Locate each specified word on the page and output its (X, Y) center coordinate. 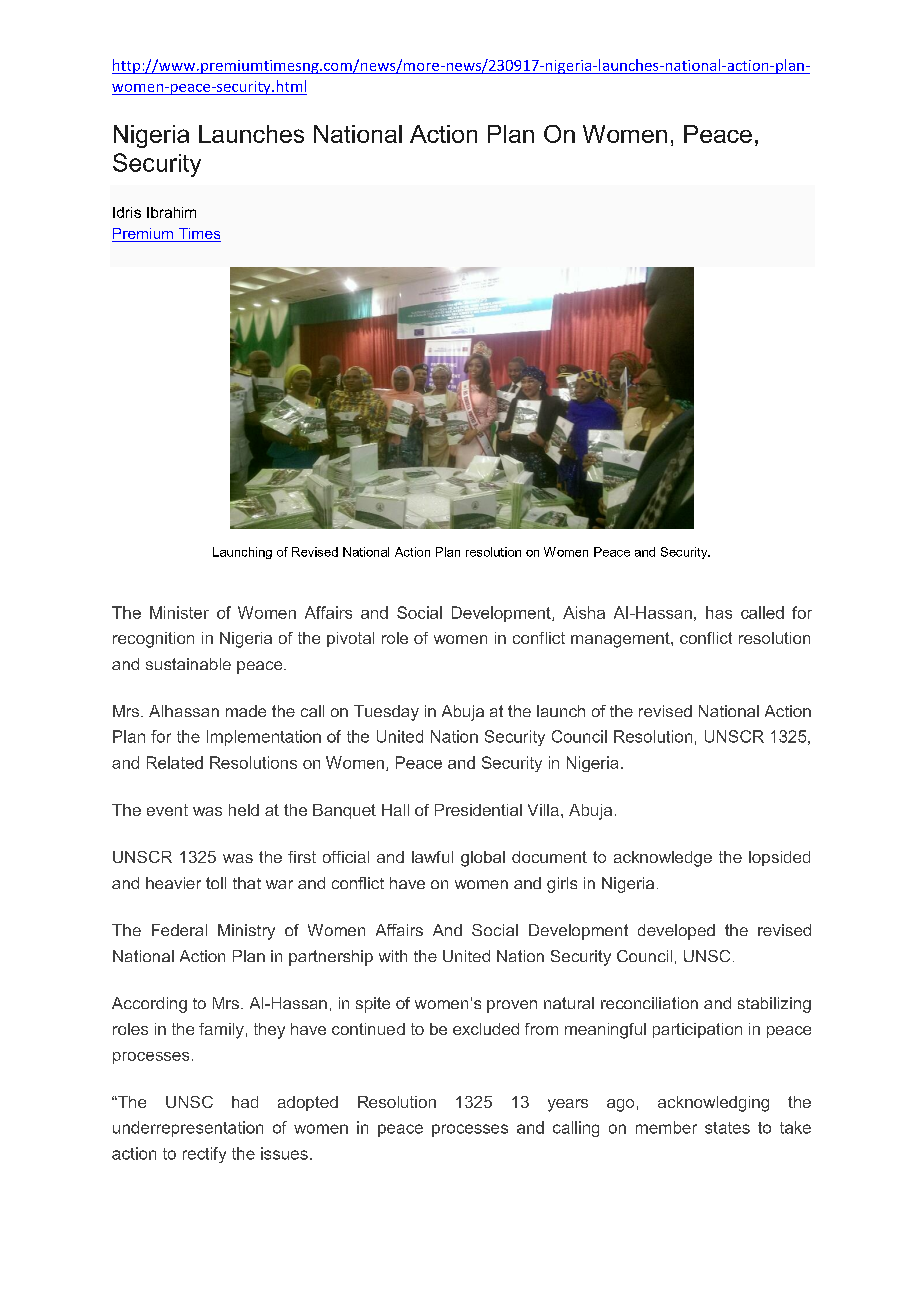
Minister (179, 612)
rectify (204, 1155)
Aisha (584, 612)
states (727, 1128)
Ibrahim (171, 212)
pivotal (350, 639)
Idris (127, 212)
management (621, 640)
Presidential (478, 810)
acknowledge (663, 859)
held (244, 810)
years (568, 1105)
